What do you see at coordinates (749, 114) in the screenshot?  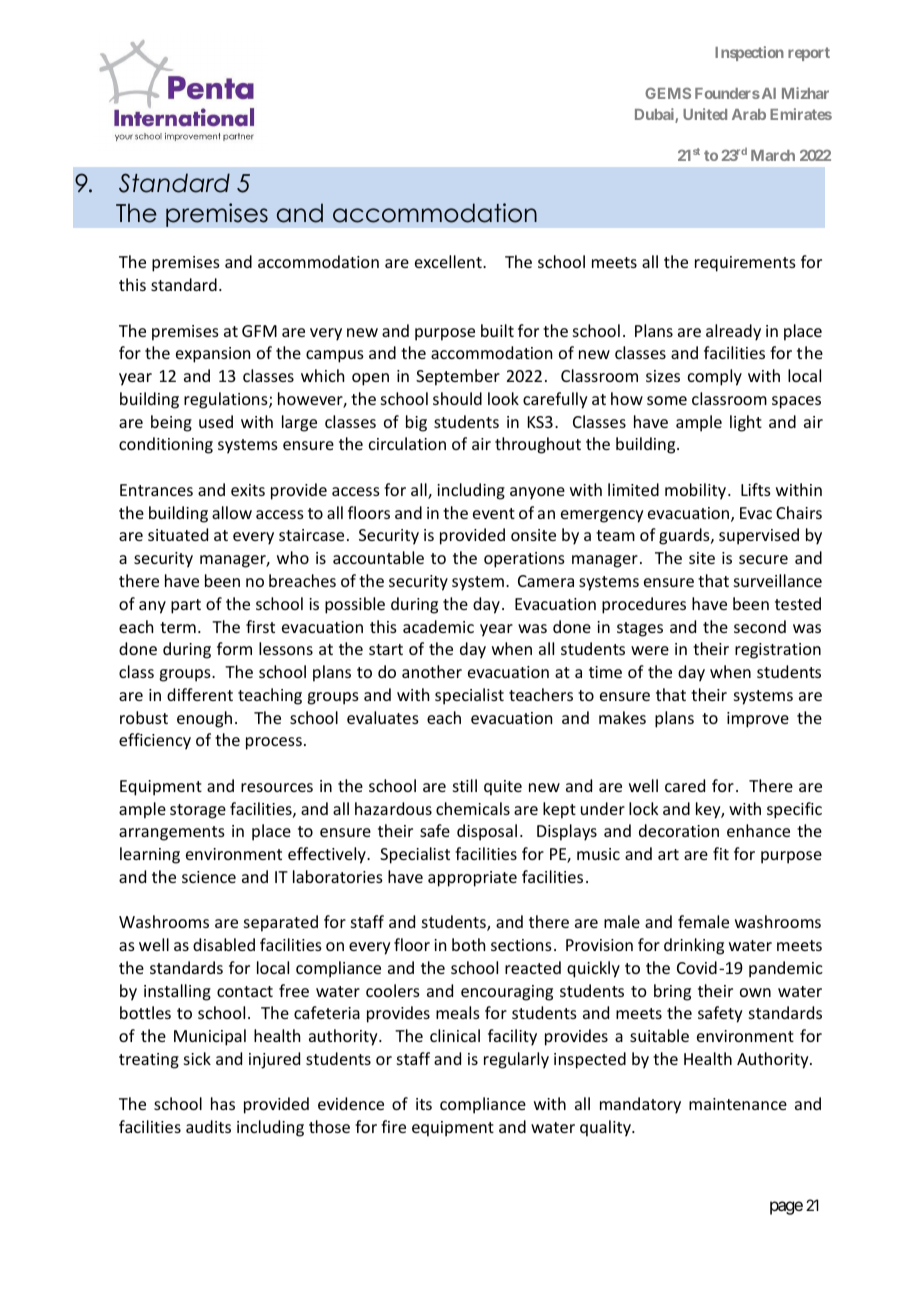 I see `Arab` at bounding box center [749, 114].
